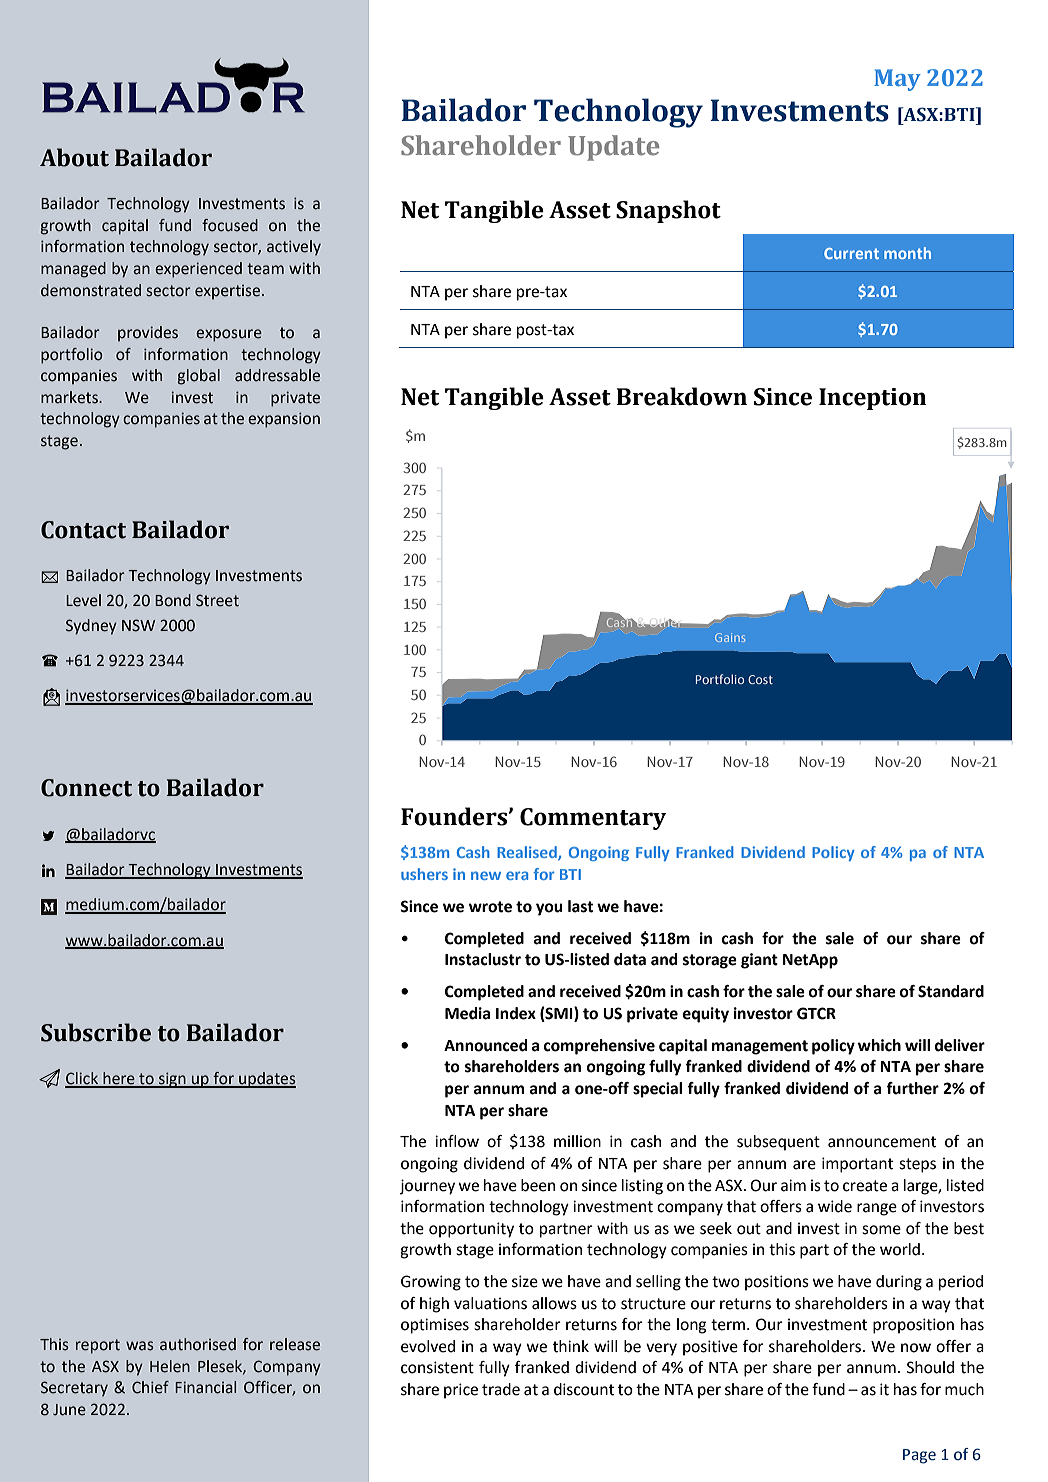  I want to click on Connect, so click(86, 788).
